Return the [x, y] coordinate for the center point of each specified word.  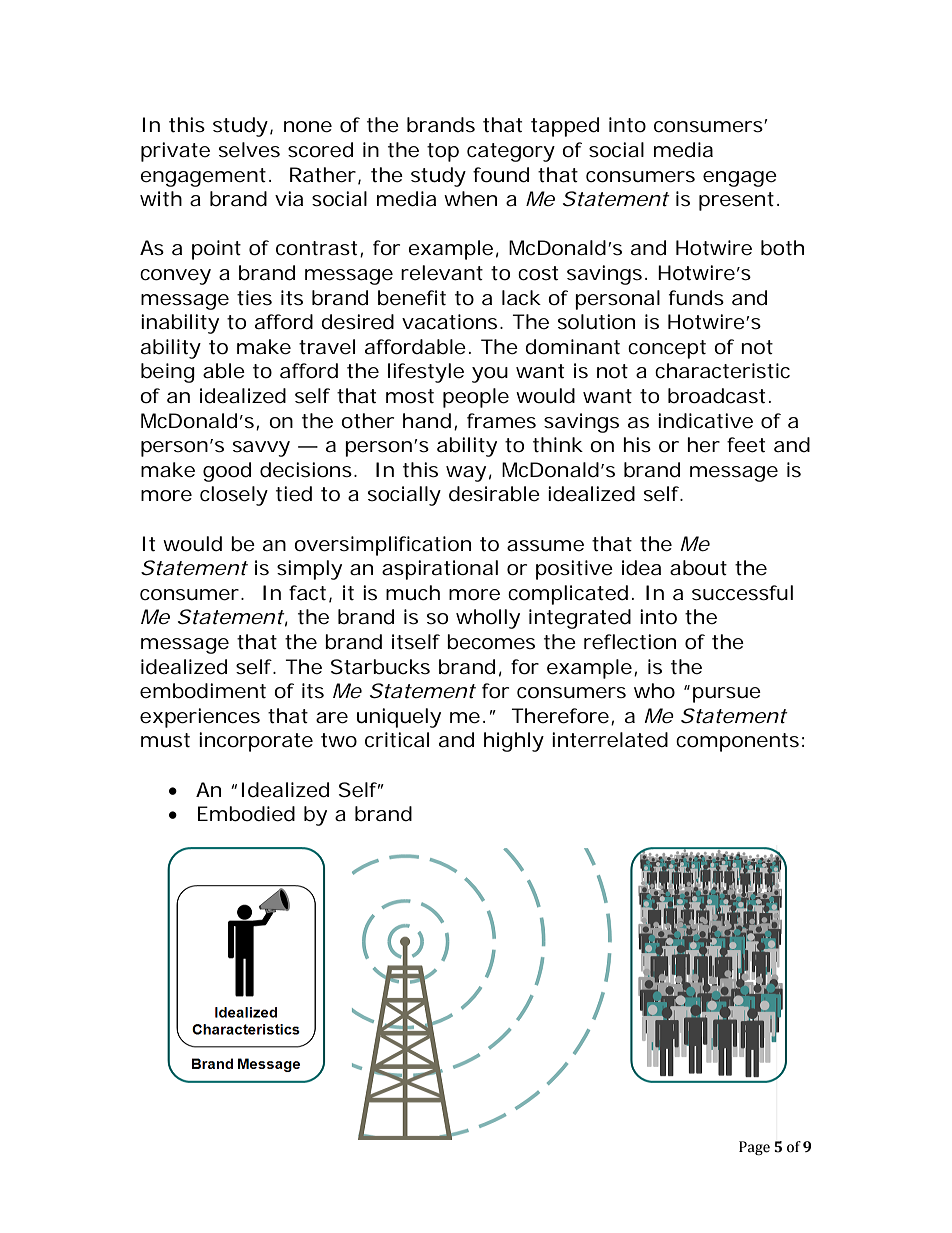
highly [514, 742]
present [736, 201]
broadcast [716, 396]
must [165, 740]
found [501, 175]
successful [742, 593]
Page [754, 1148]
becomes [491, 642]
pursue [727, 695]
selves [249, 150]
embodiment [203, 691]
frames [501, 421]
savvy [261, 449]
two [339, 740]
